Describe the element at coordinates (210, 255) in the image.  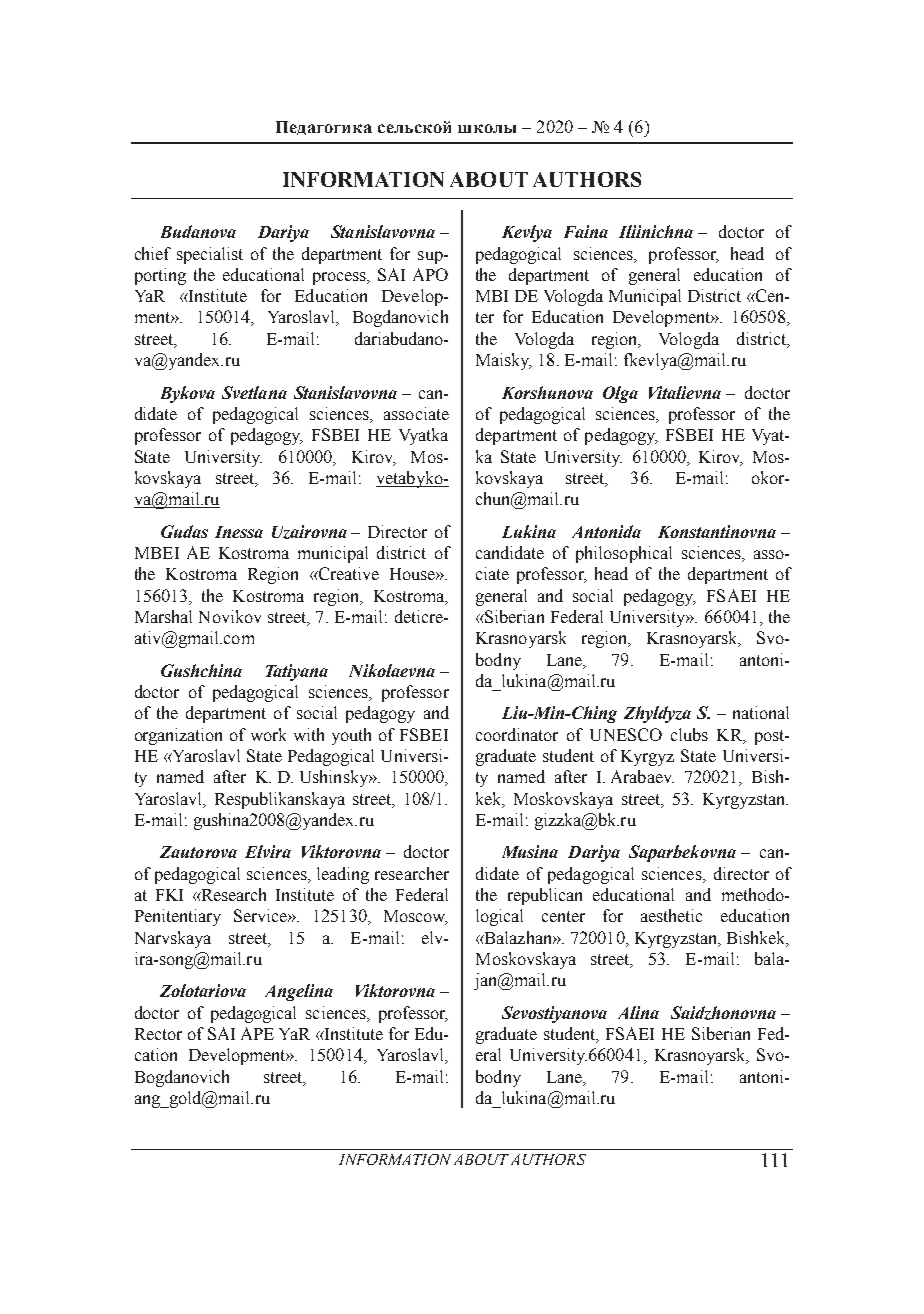
I see `specialist` at that location.
